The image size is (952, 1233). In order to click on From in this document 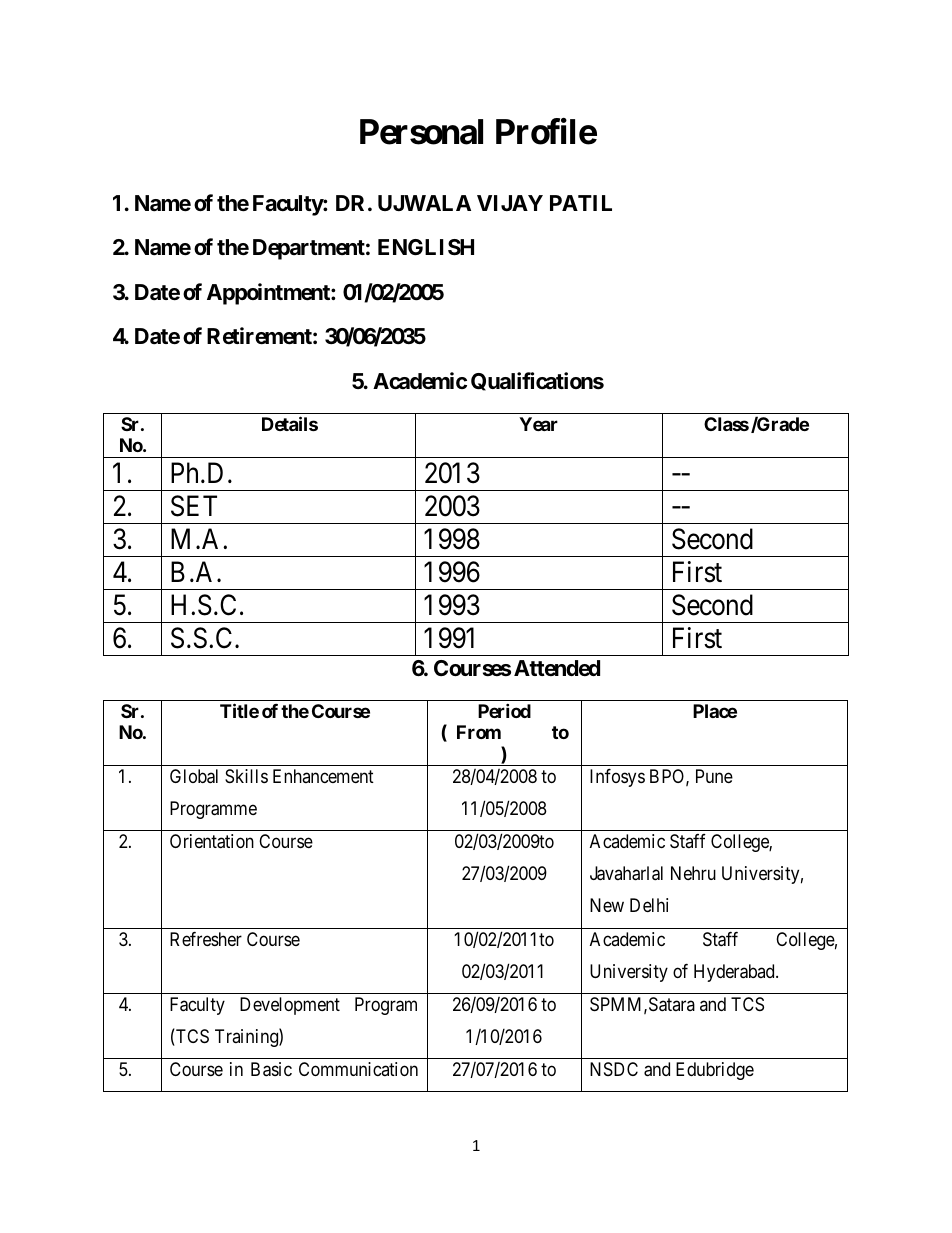, I will do `click(479, 732)`.
